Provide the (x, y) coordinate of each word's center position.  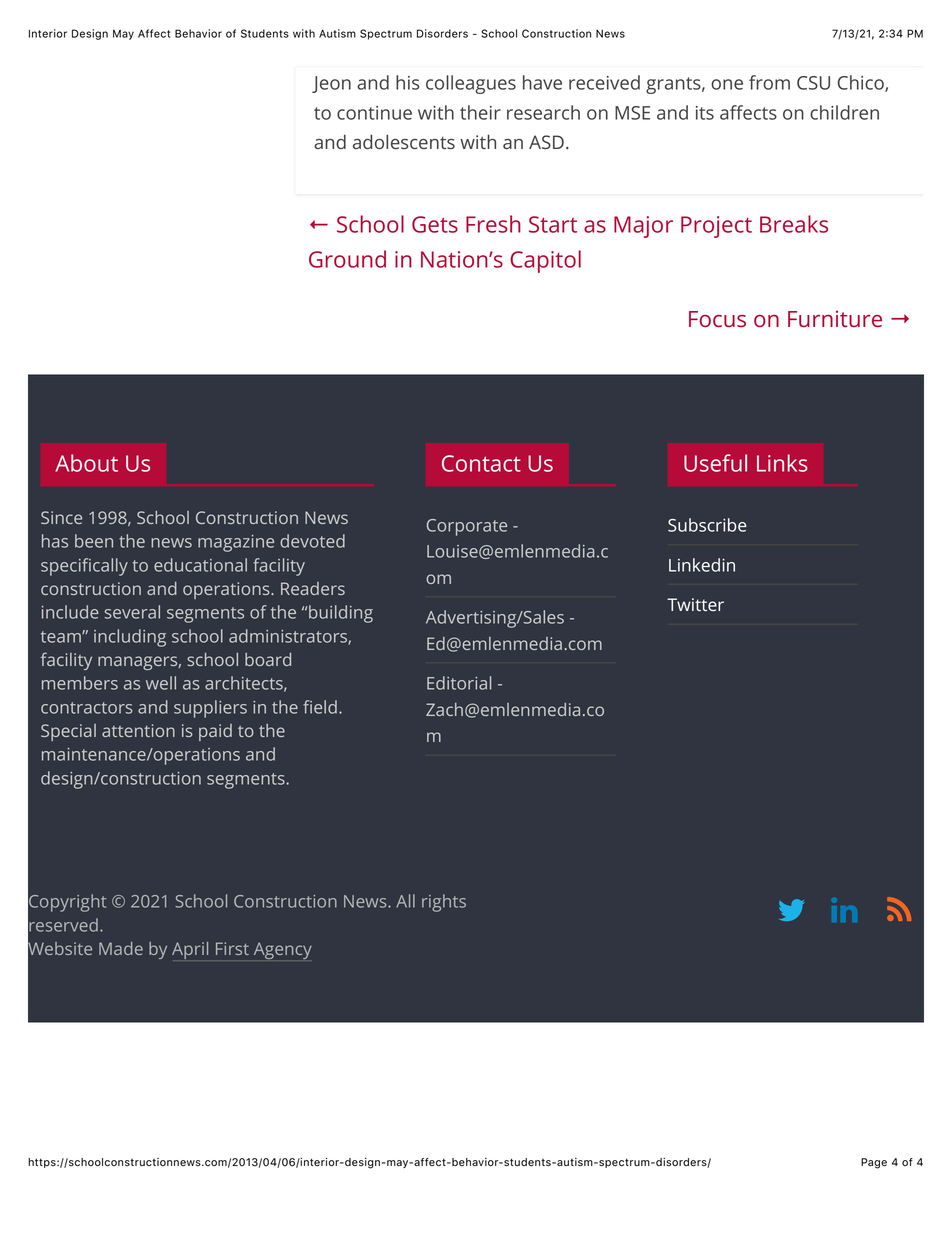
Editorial (459, 683)
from (769, 82)
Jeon (331, 84)
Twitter (695, 604)
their (480, 112)
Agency (283, 950)
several (132, 612)
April (190, 950)
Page (874, 1163)
